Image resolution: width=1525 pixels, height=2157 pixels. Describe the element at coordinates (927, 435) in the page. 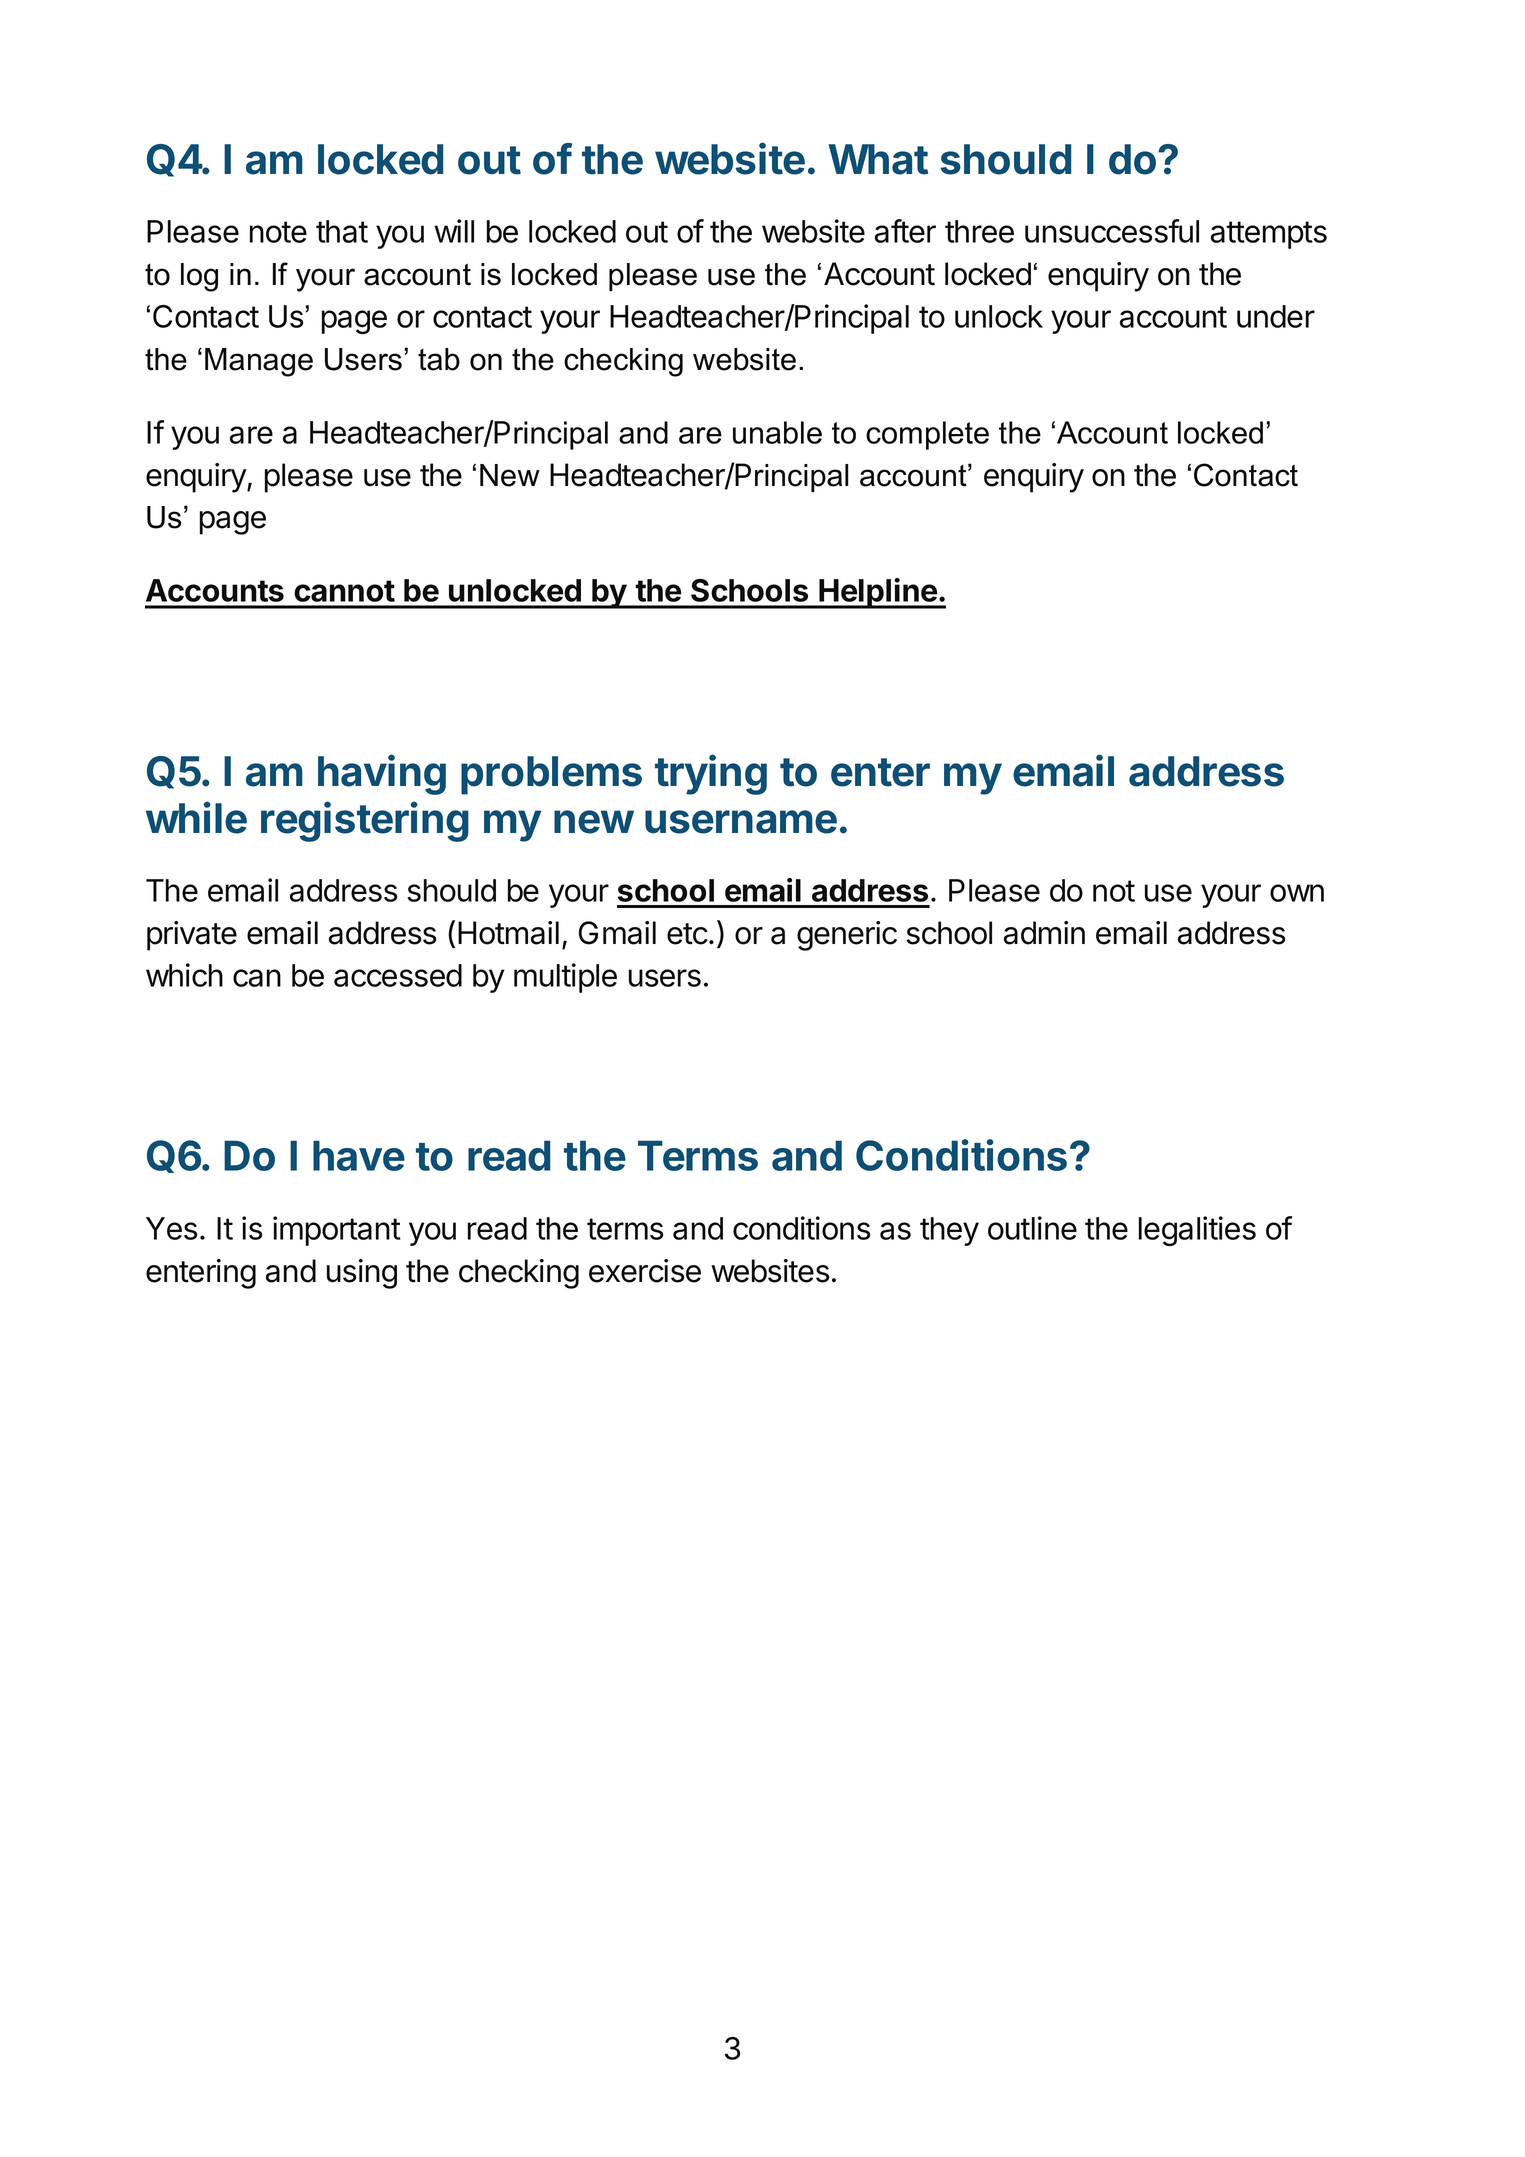

I see `complete` at that location.
